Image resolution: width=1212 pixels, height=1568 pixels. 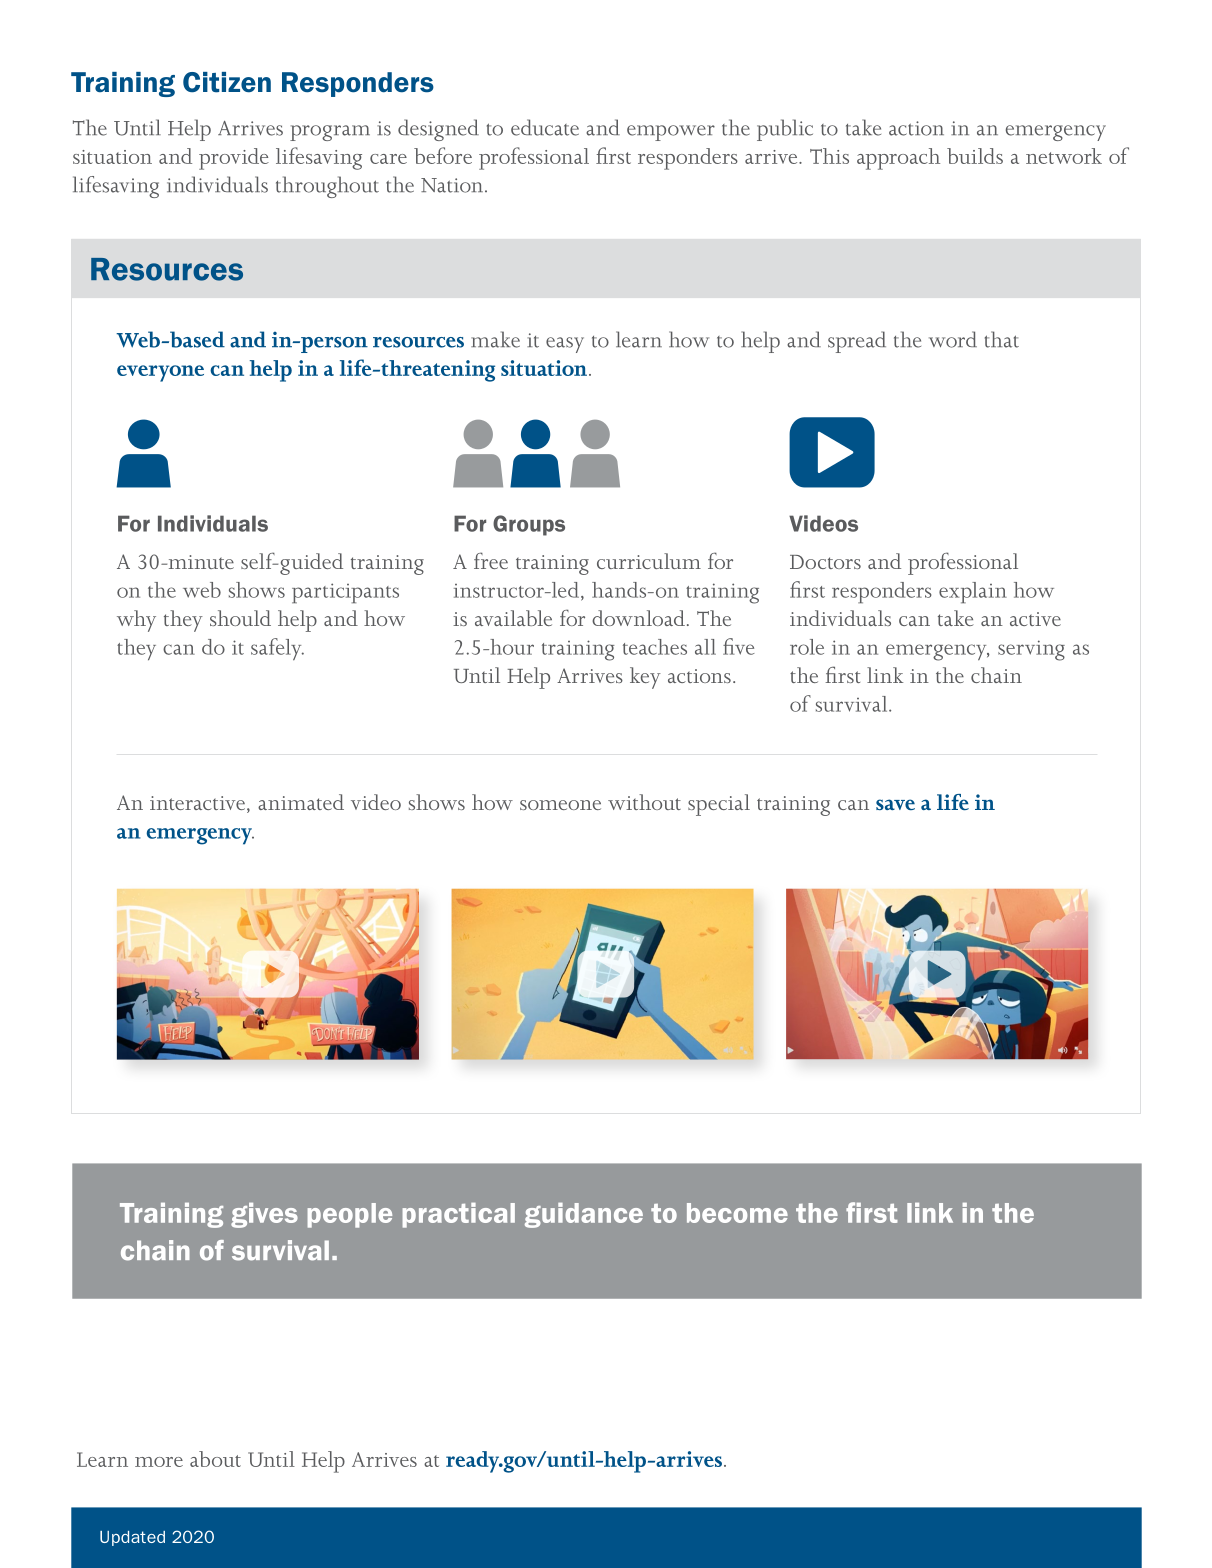 What do you see at coordinates (215, 1459) in the document?
I see `about` at bounding box center [215, 1459].
